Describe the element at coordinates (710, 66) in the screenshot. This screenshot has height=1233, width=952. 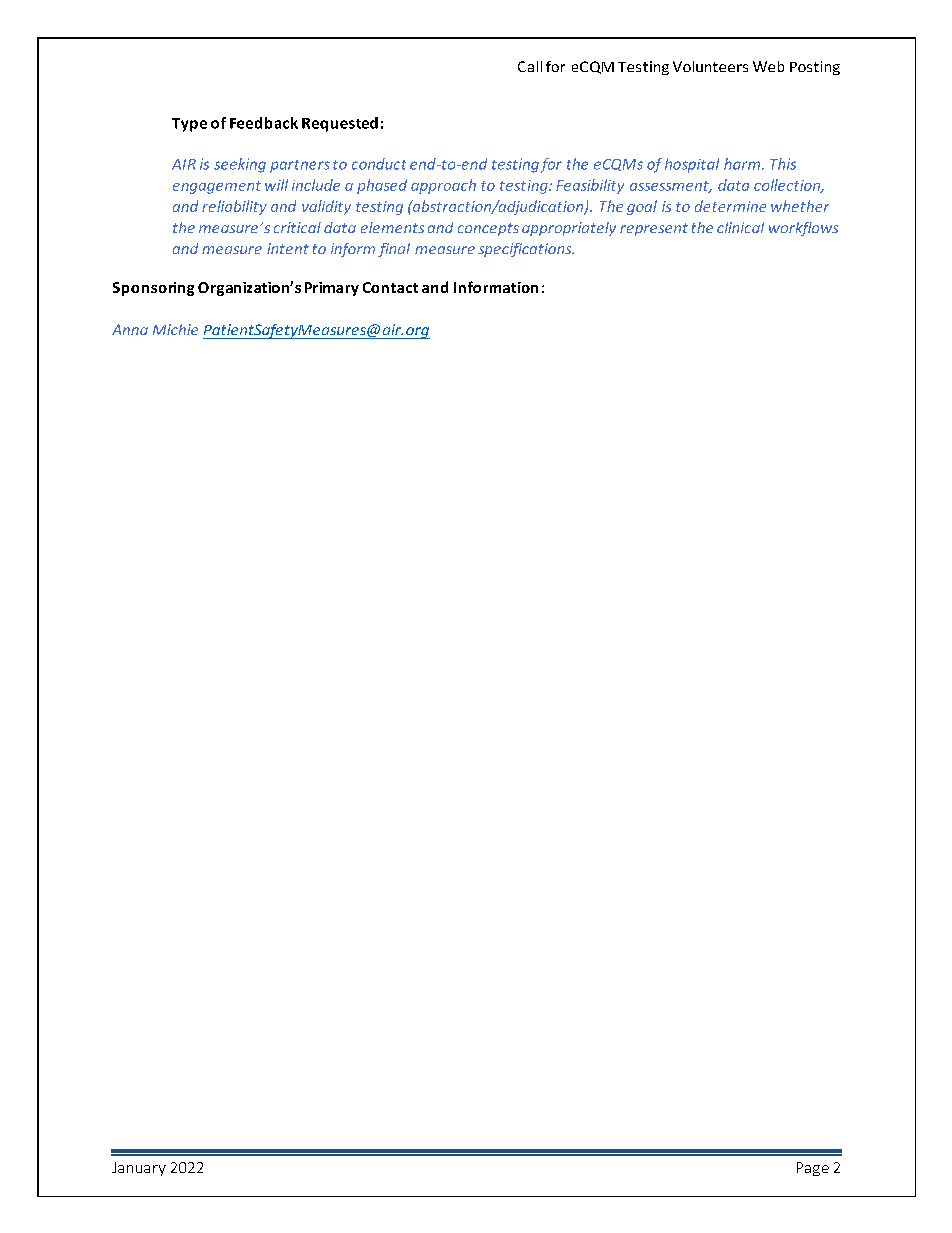
I see `Volunteers` at that location.
